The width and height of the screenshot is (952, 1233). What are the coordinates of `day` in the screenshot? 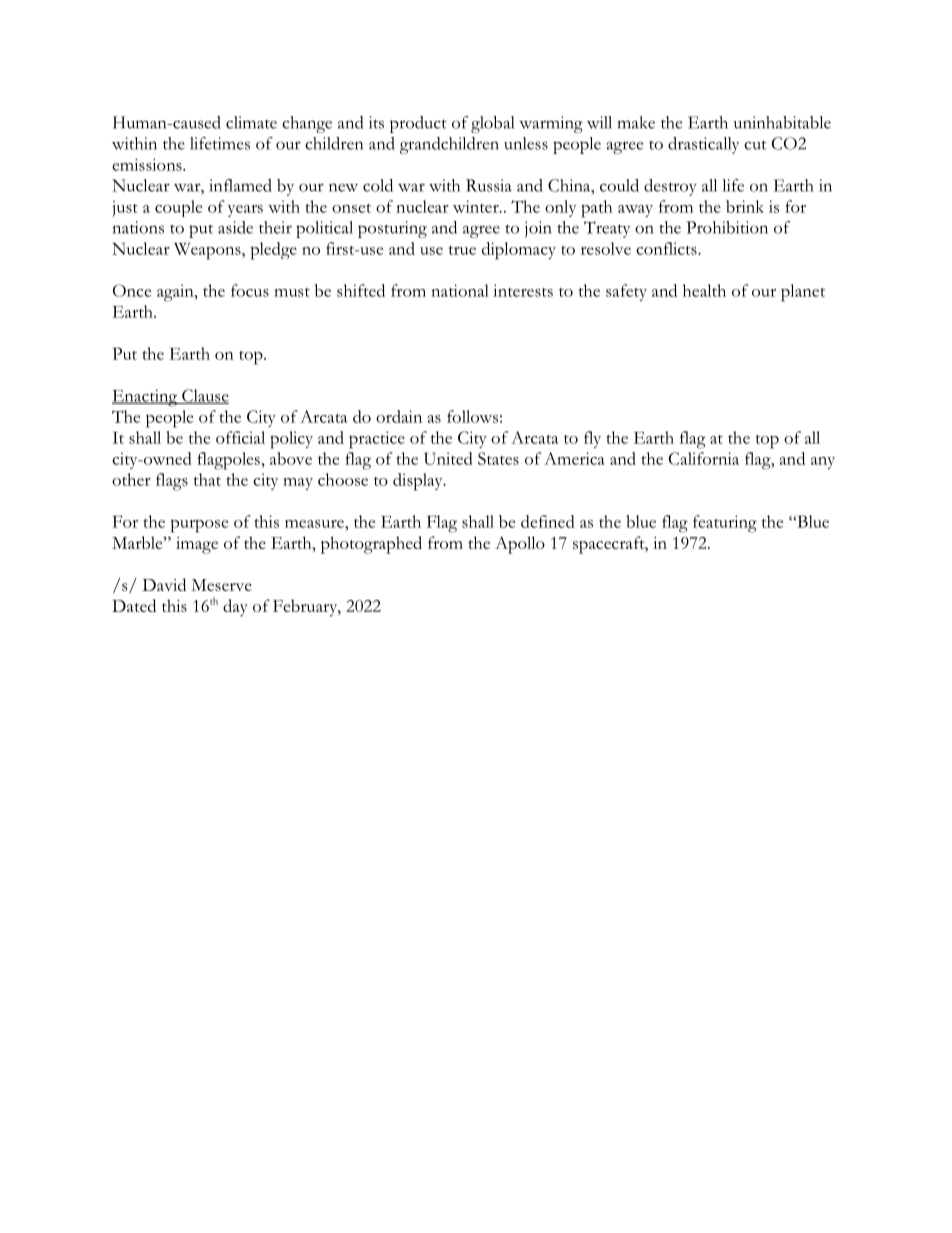 It's located at (235, 608).
